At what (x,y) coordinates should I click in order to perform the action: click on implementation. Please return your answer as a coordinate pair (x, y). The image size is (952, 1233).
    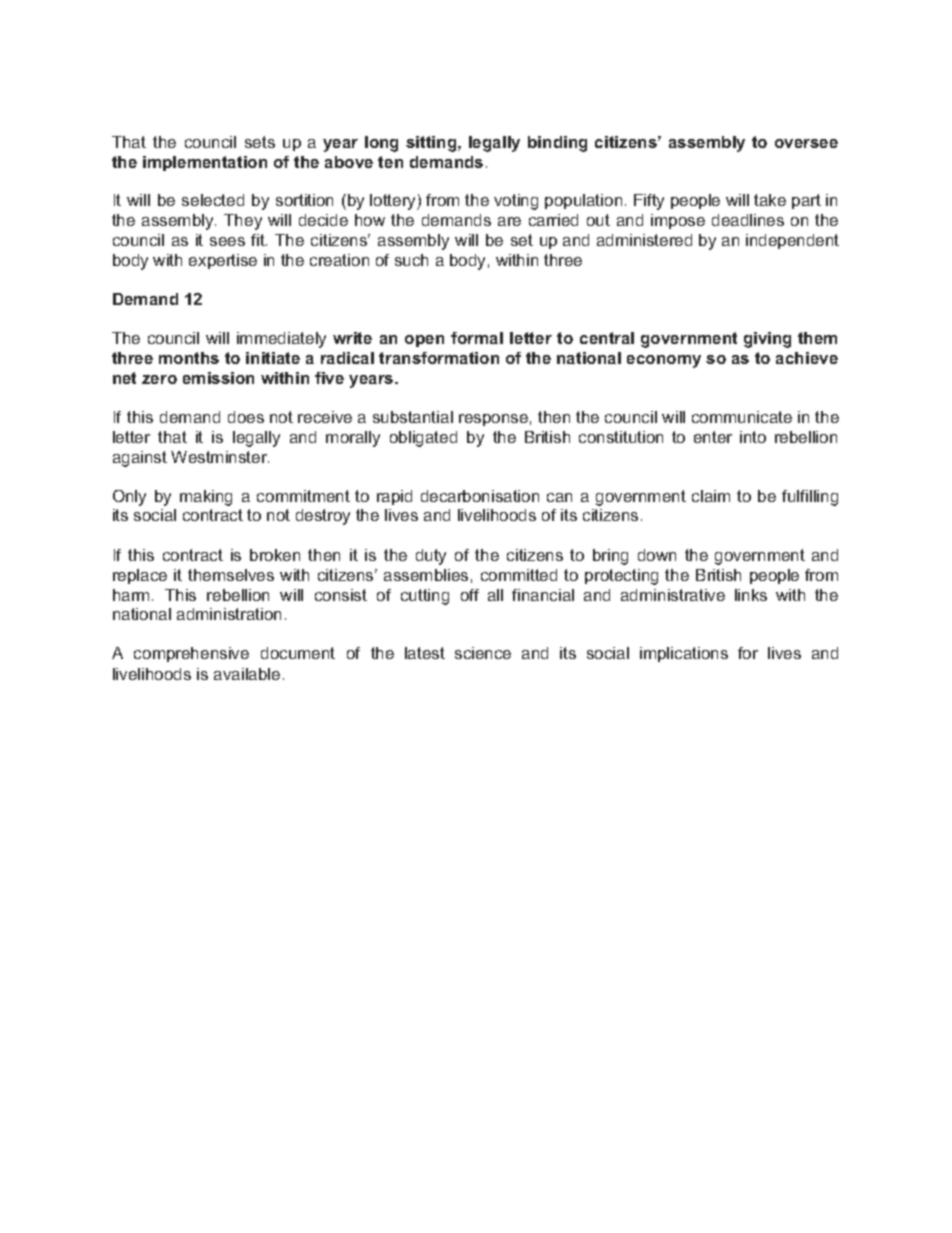
    Looking at the image, I should click on (205, 163).
